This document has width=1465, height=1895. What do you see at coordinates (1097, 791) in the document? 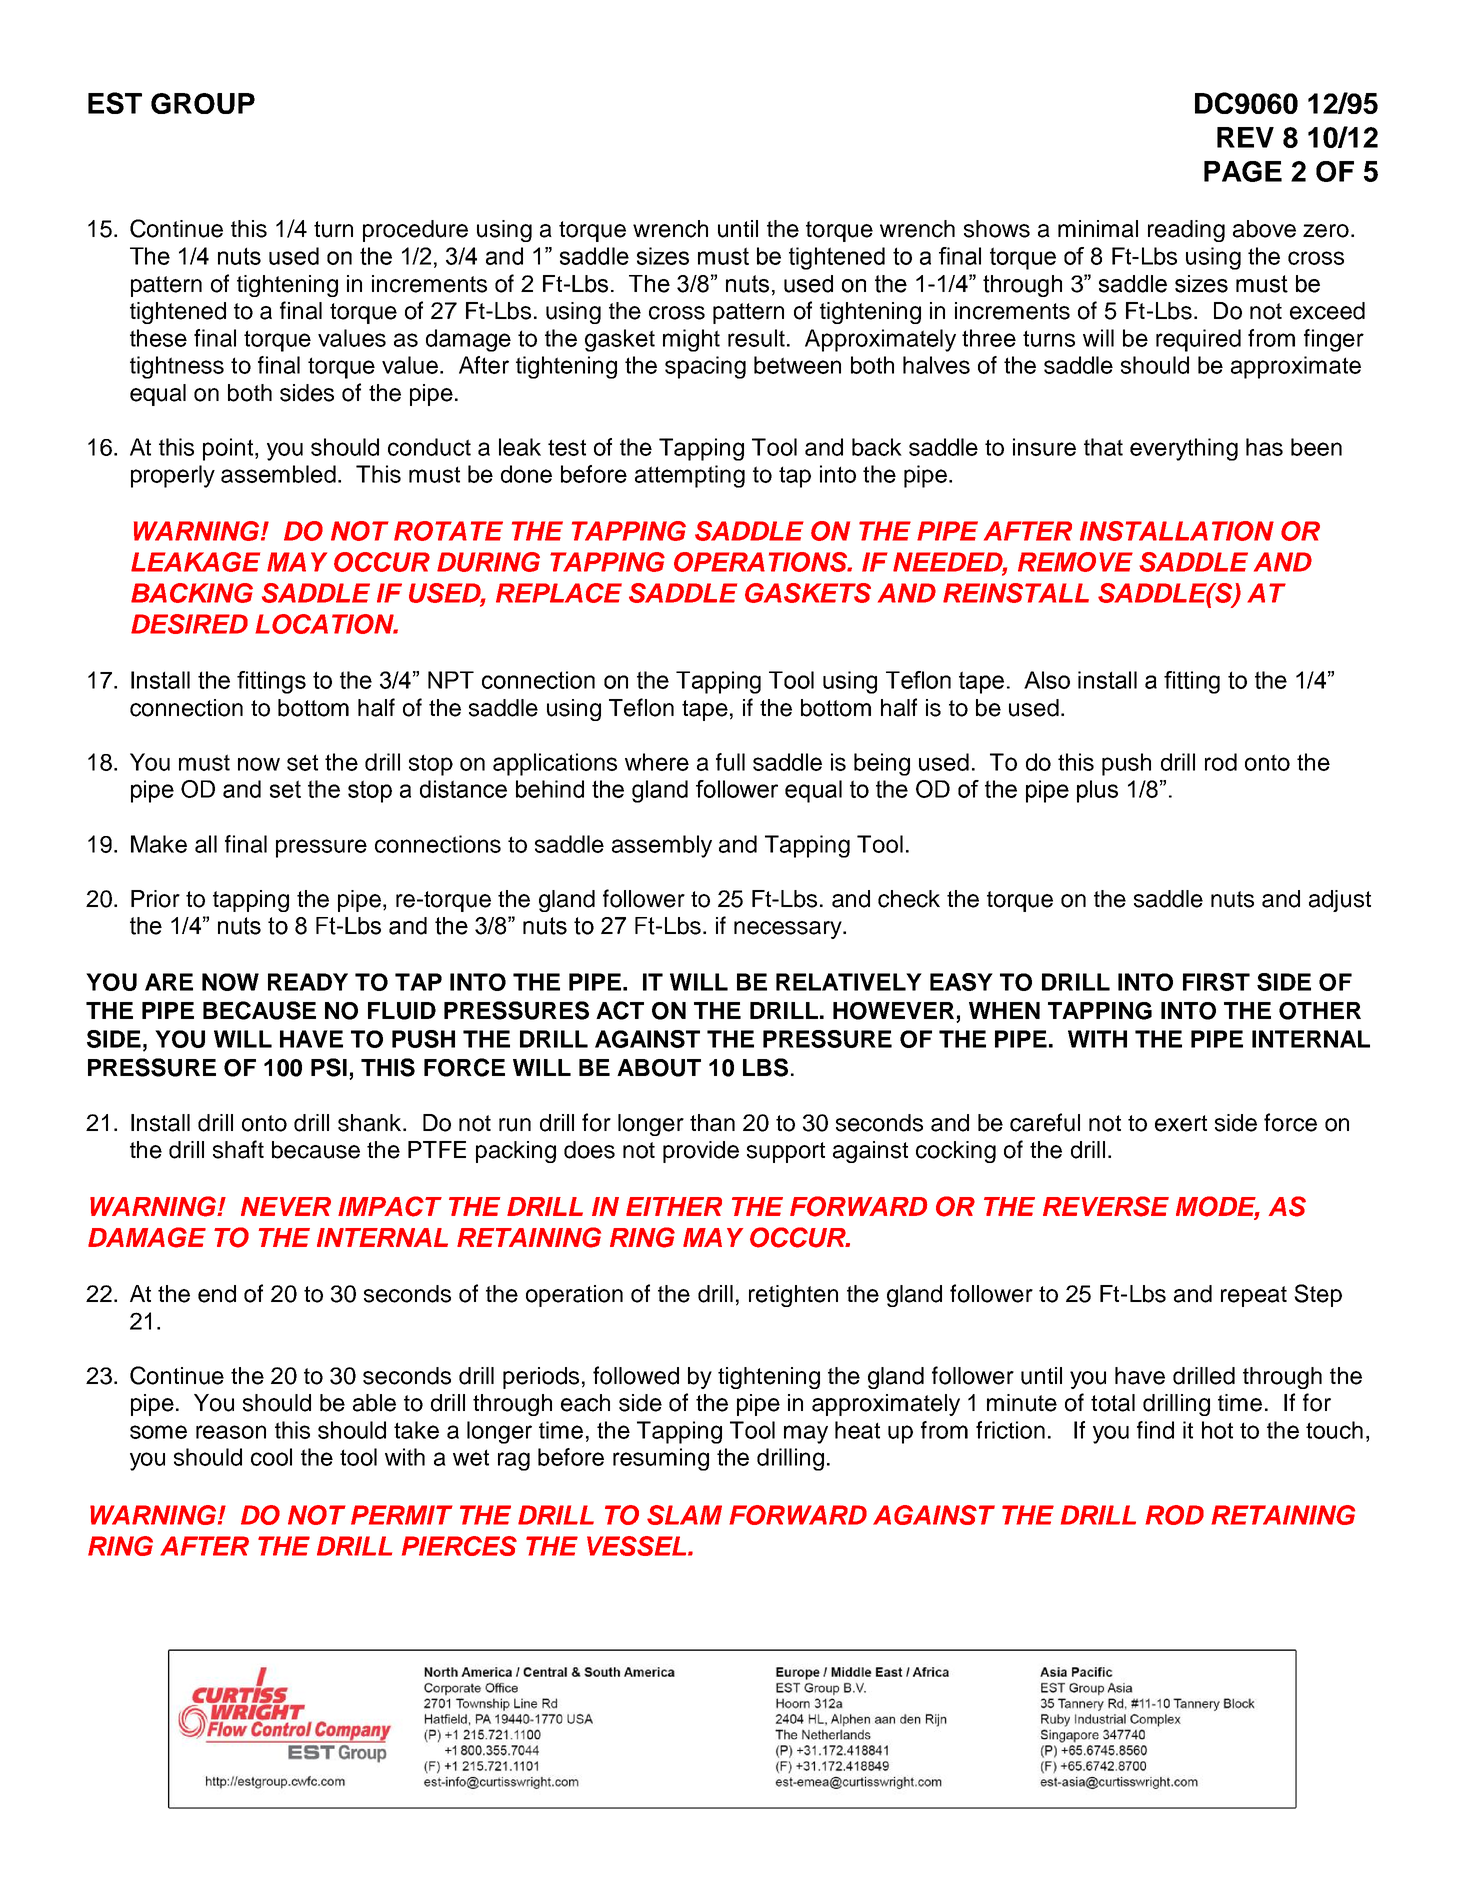
I see `plus` at bounding box center [1097, 791].
